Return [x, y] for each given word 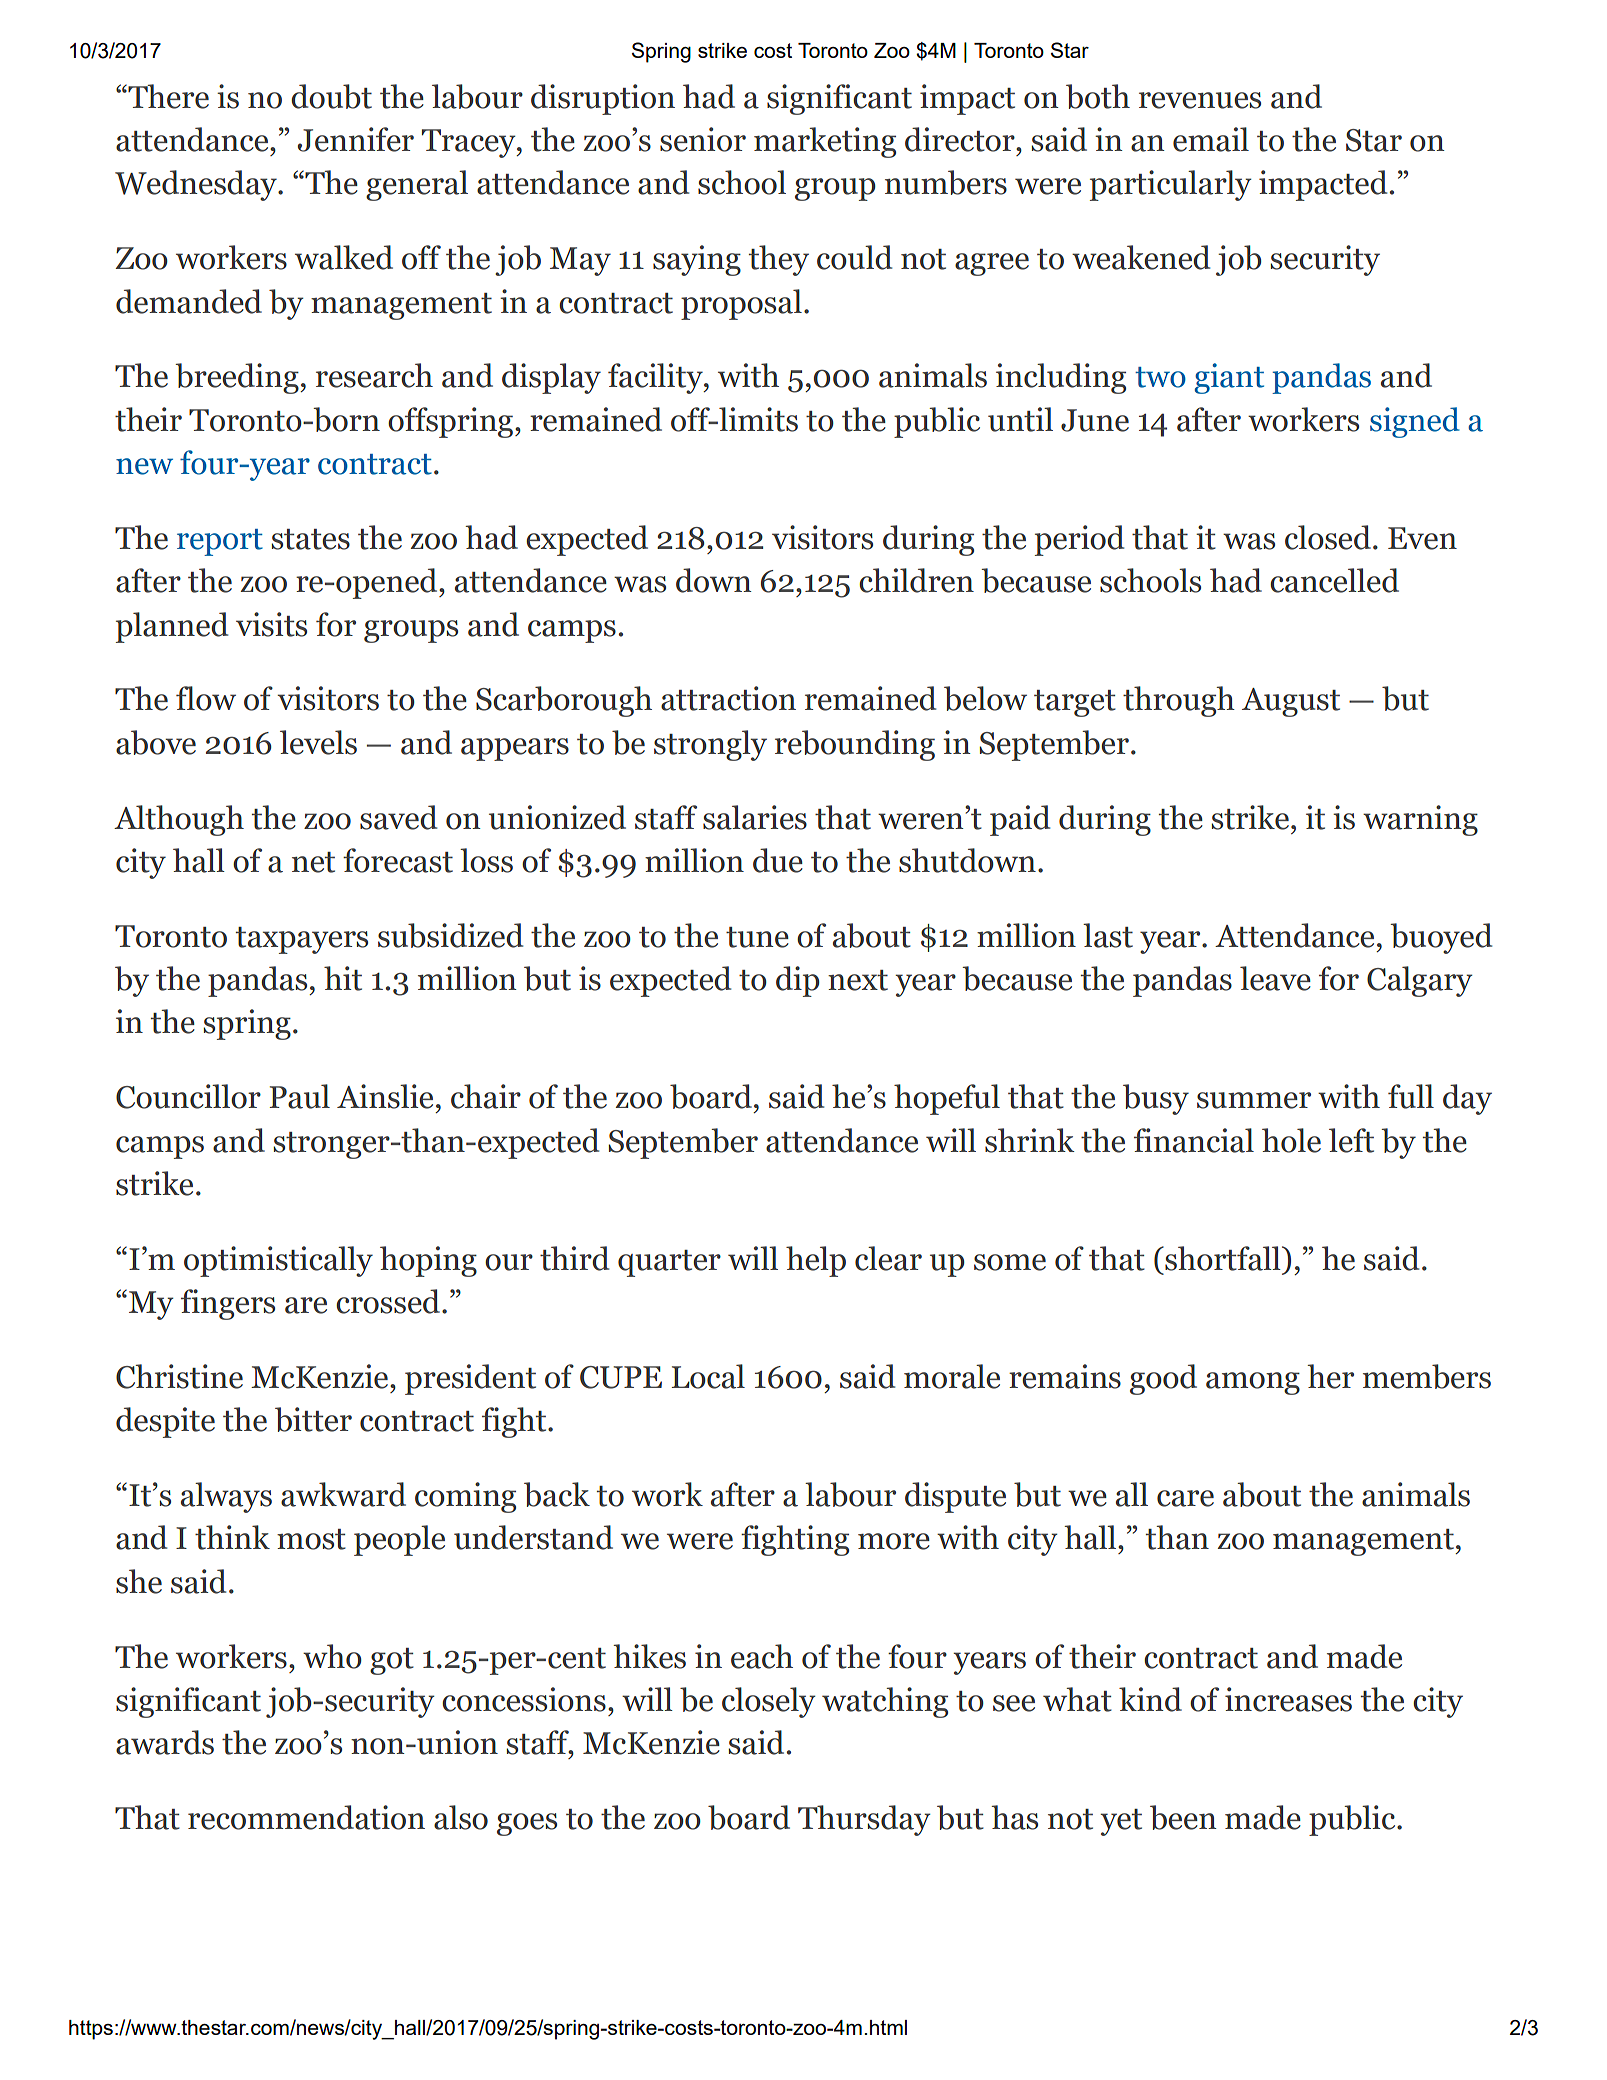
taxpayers [302, 940]
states [310, 539]
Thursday [864, 1820]
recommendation [306, 1817]
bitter [313, 1419]
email [1211, 139]
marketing [825, 142]
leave [1275, 978]
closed [1328, 537]
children [916, 580]
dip [798, 981]
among [1253, 1383]
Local [708, 1376]
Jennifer [356, 139]
